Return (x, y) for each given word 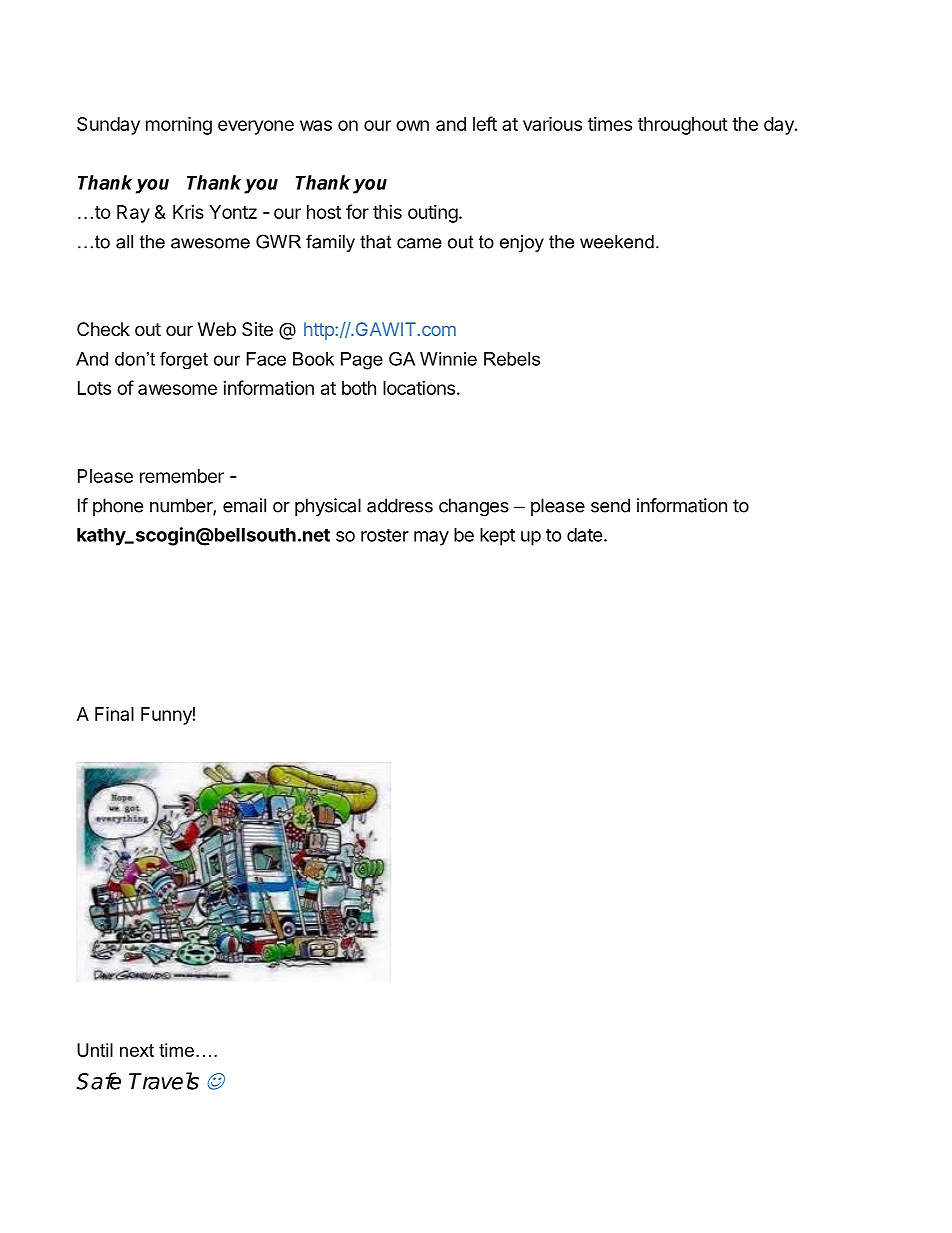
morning (179, 125)
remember (182, 476)
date (585, 535)
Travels (164, 1081)
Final (114, 713)
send (610, 505)
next (137, 1050)
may (431, 538)
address (400, 505)
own (412, 125)
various (552, 123)
